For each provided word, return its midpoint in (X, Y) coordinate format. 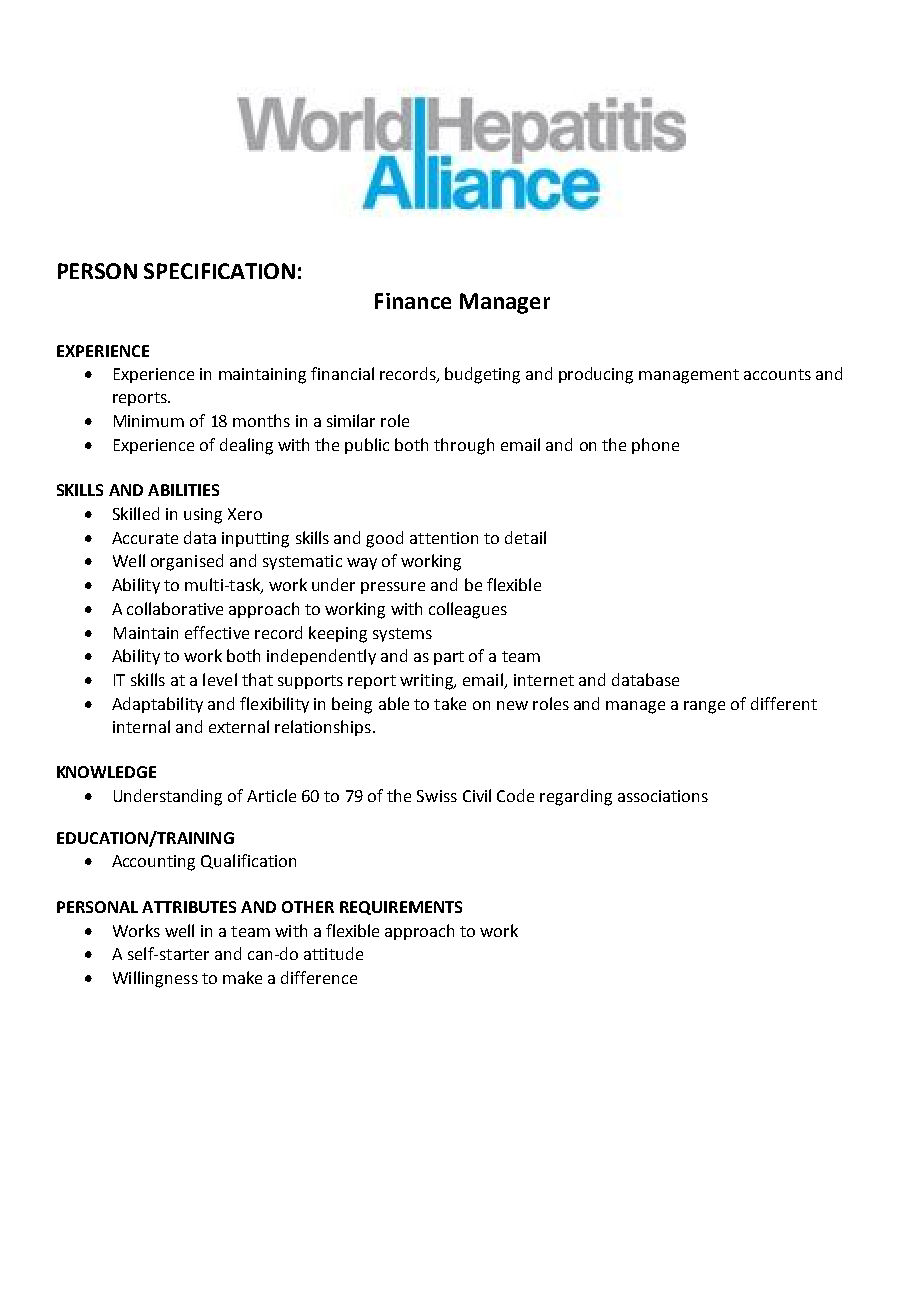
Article (271, 795)
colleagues (468, 610)
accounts (777, 374)
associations (663, 796)
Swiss (437, 796)
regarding (576, 797)
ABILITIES (183, 490)
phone (655, 446)
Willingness (155, 979)
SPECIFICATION (219, 271)
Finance (413, 301)
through (464, 446)
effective (217, 632)
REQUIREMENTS (401, 908)
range (704, 707)
